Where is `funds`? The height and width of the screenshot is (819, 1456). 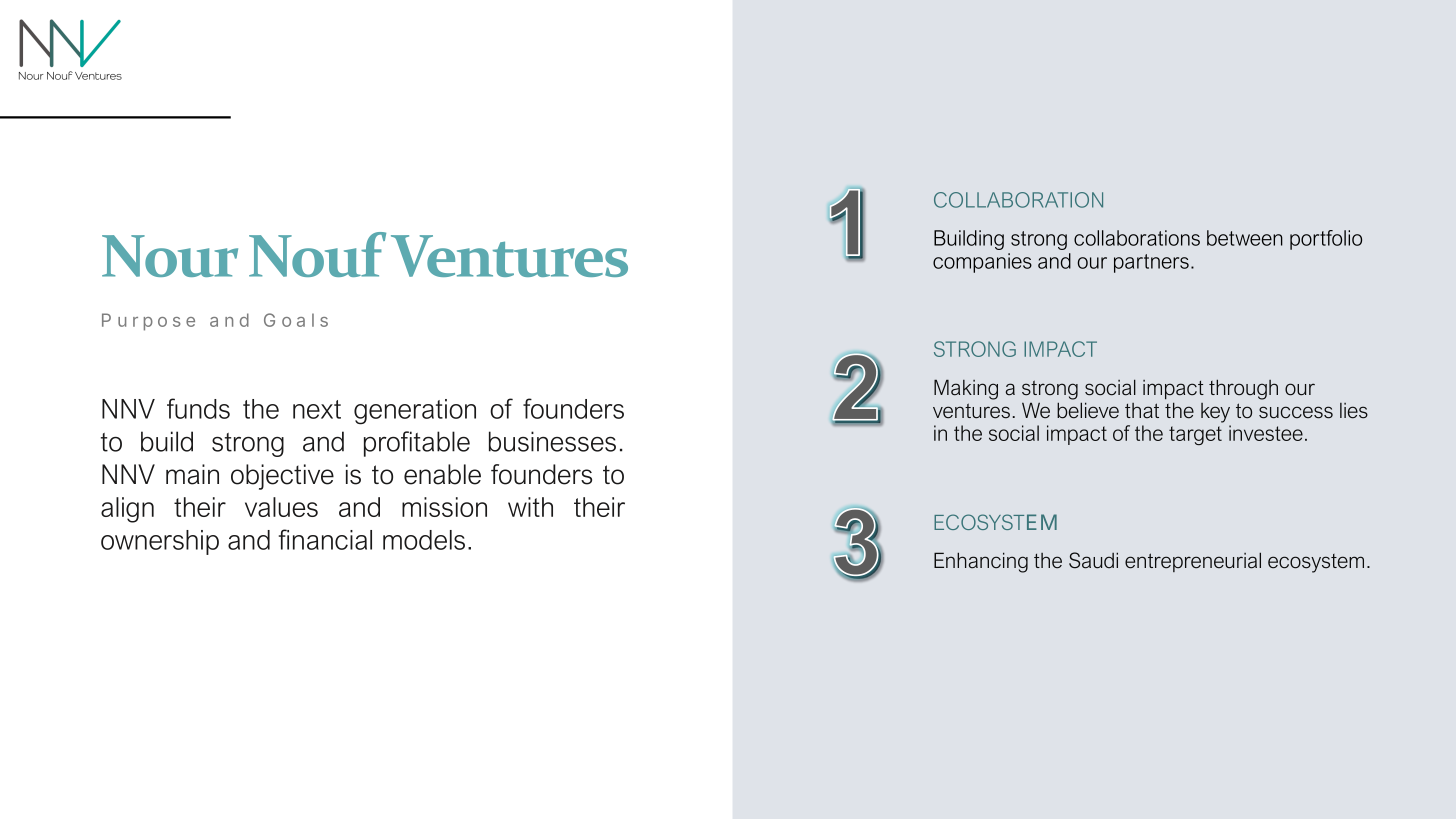
funds is located at coordinates (198, 408).
